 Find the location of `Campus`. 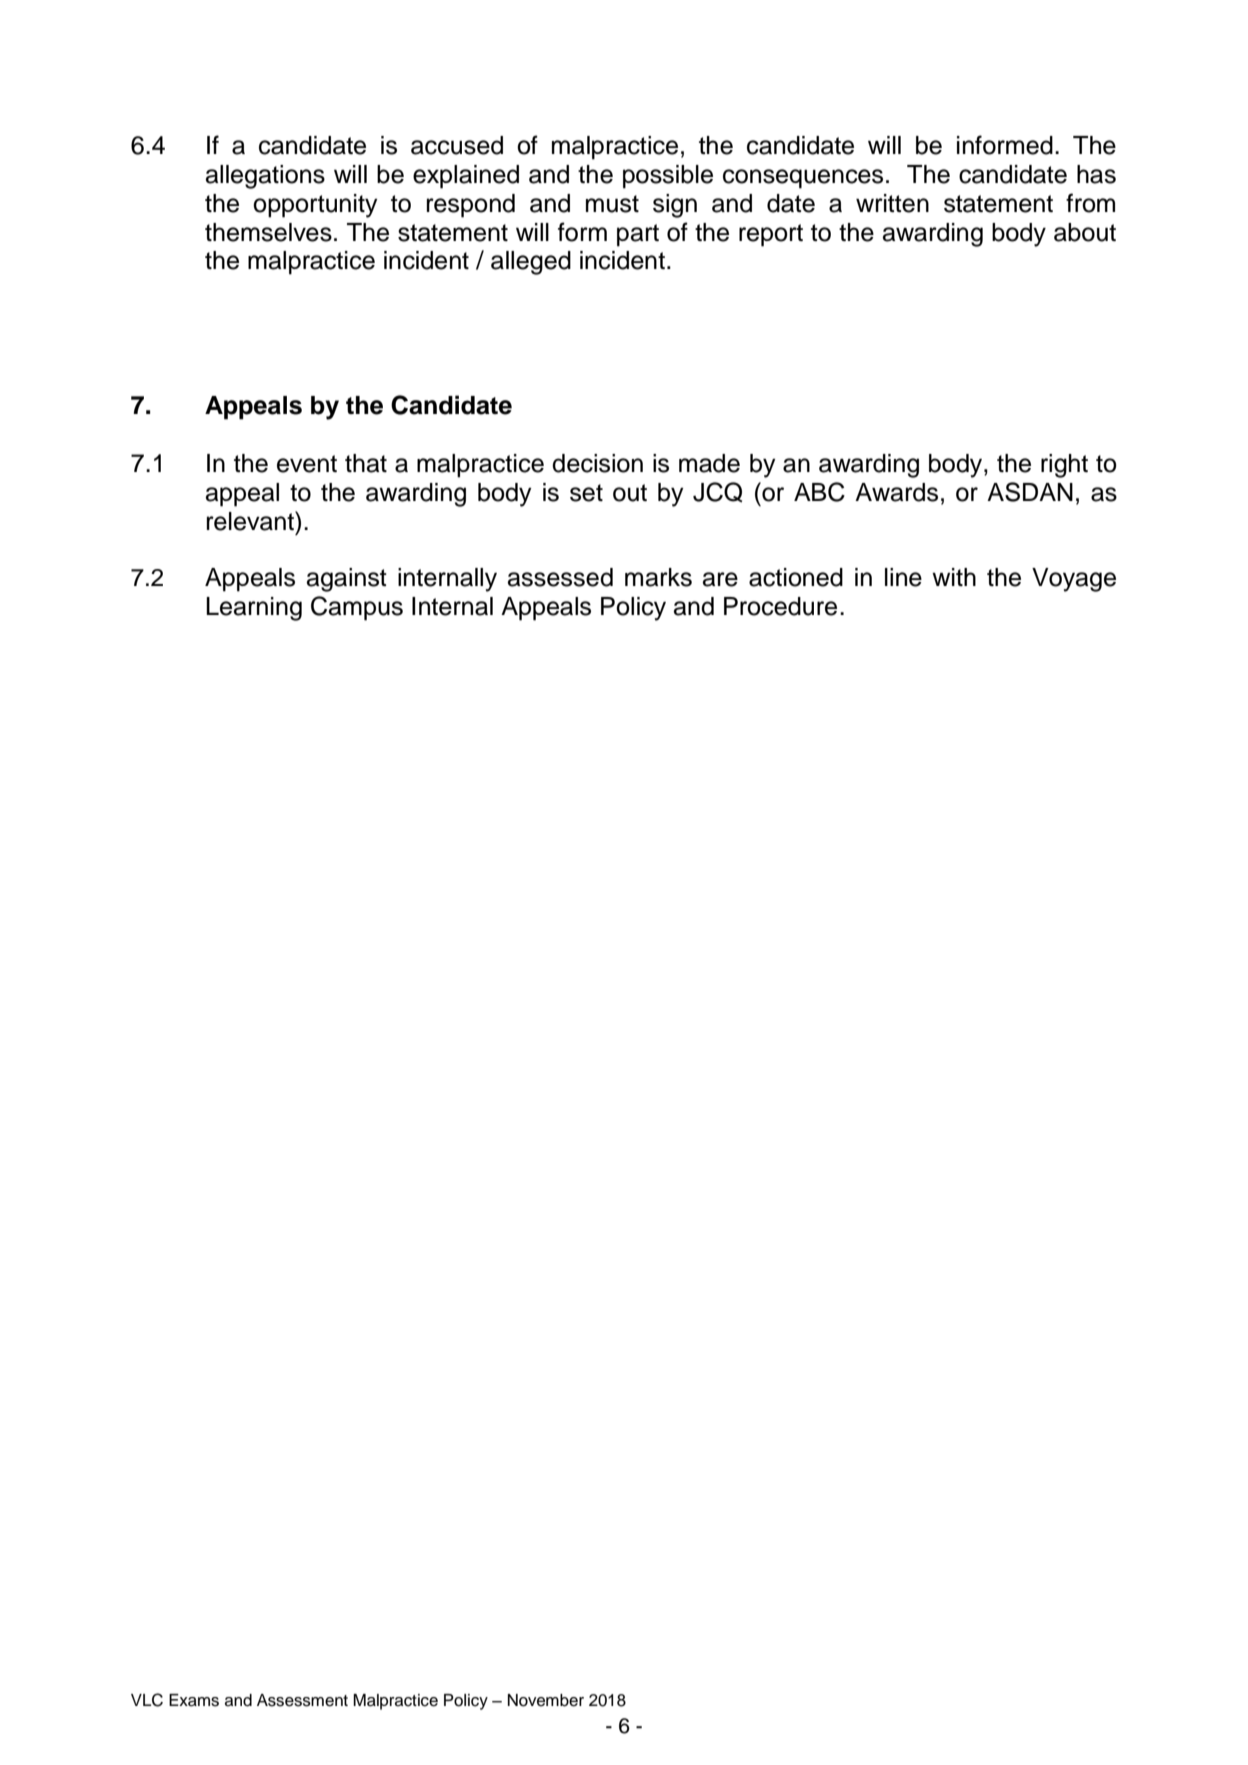

Campus is located at coordinates (357, 608).
